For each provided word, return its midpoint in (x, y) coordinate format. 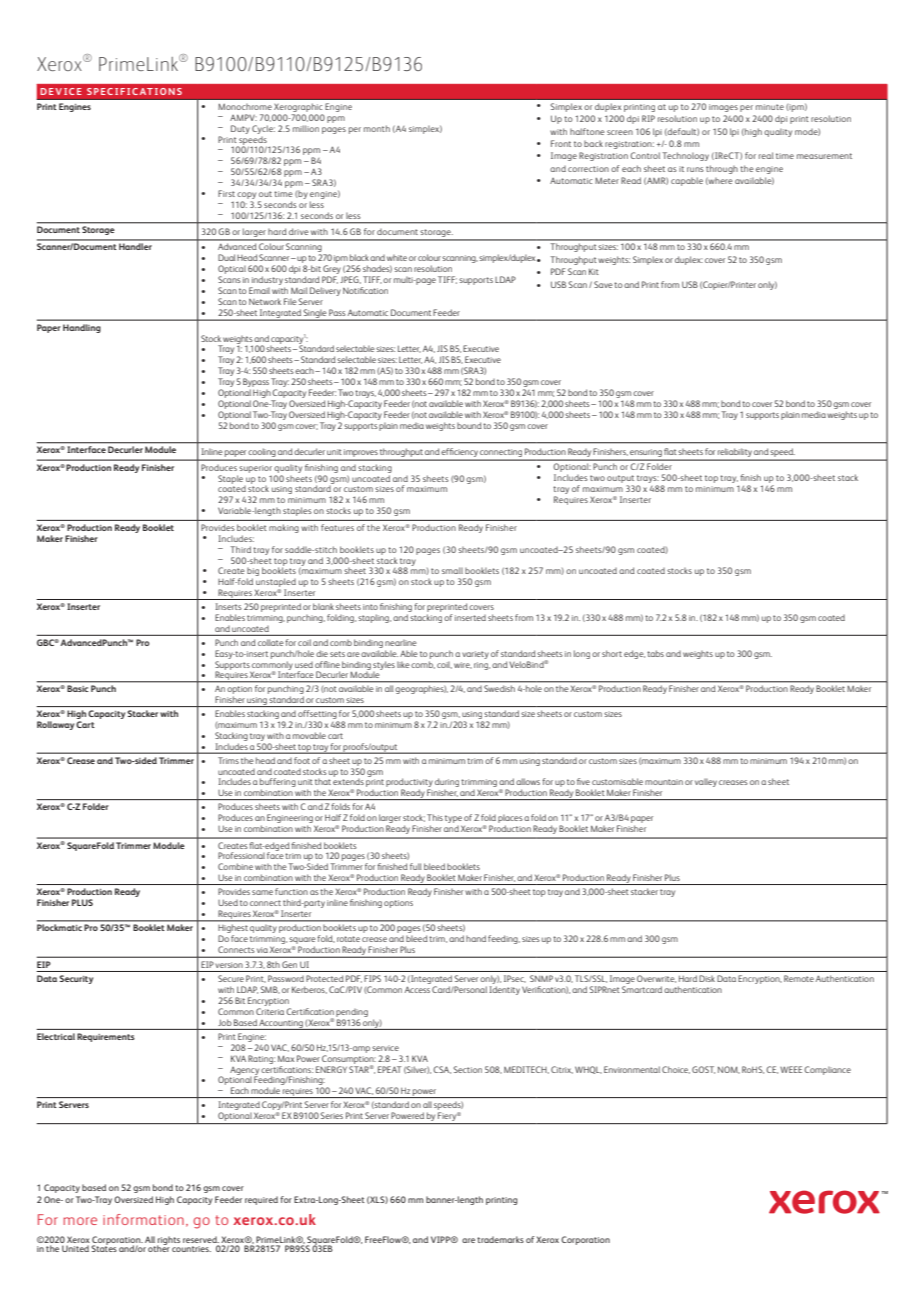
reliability (735, 454)
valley (706, 782)
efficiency (460, 454)
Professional (241, 855)
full (415, 866)
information (143, 1219)
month (377, 128)
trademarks (500, 1239)
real (766, 155)
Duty (240, 129)
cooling (262, 454)
